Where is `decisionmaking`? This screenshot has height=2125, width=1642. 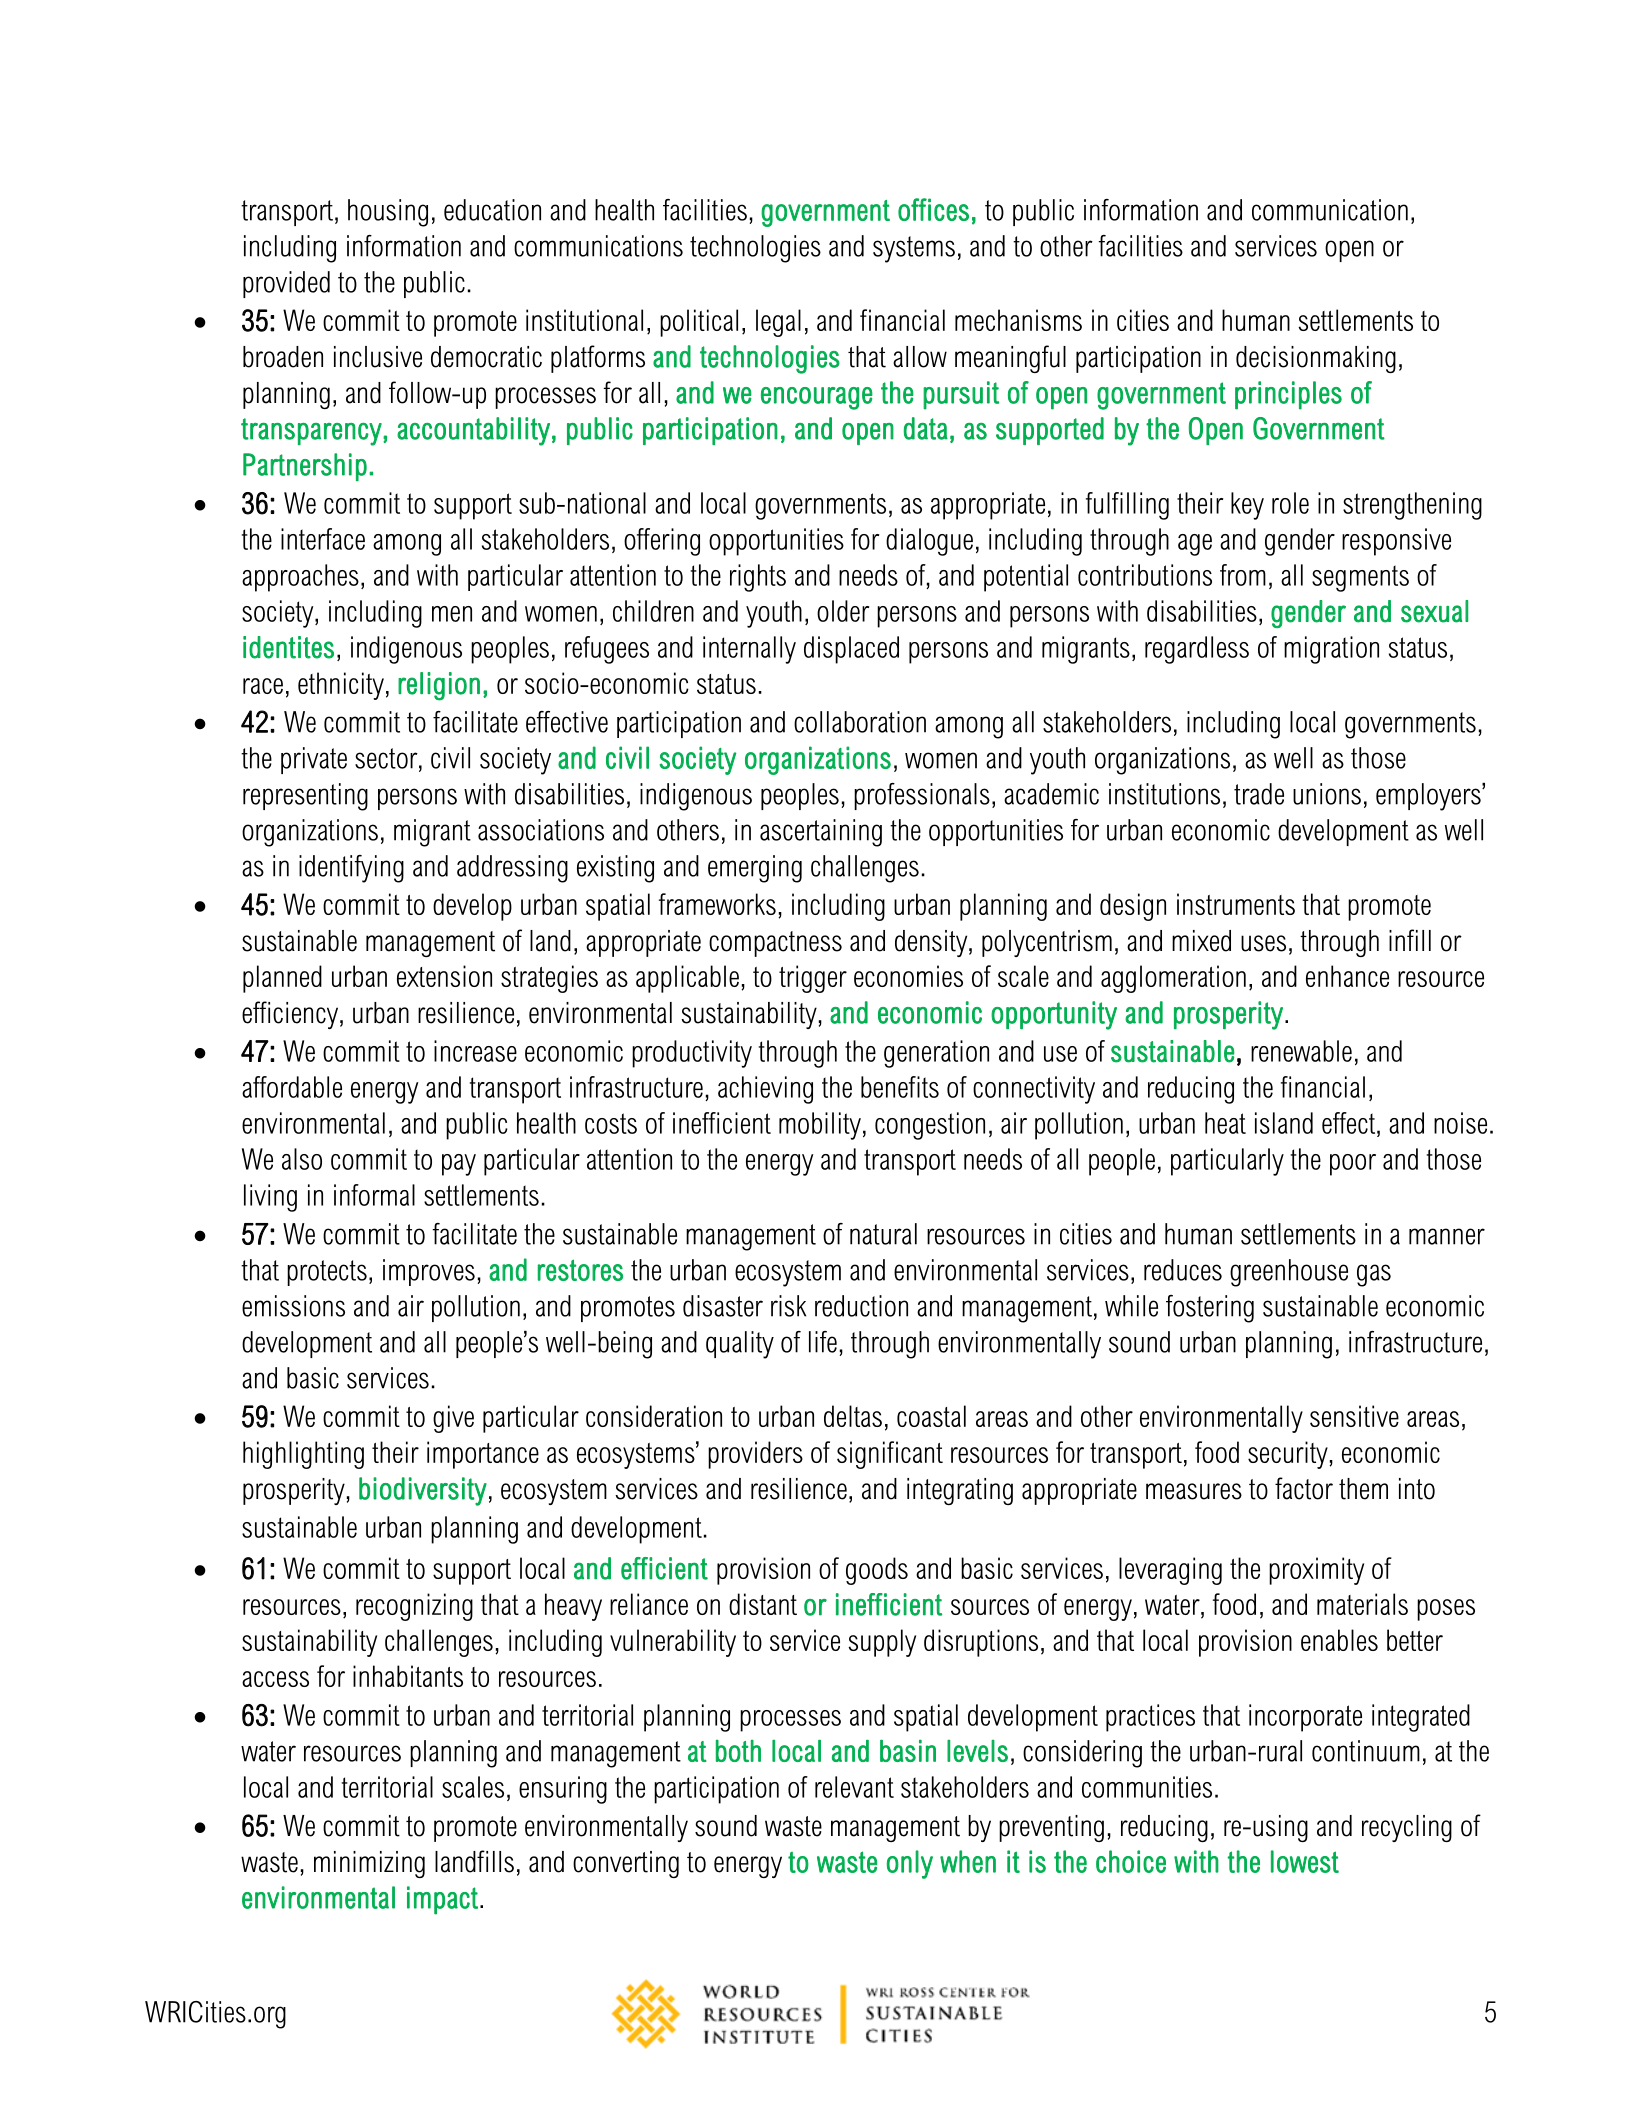 decisionmaking is located at coordinates (1316, 359).
